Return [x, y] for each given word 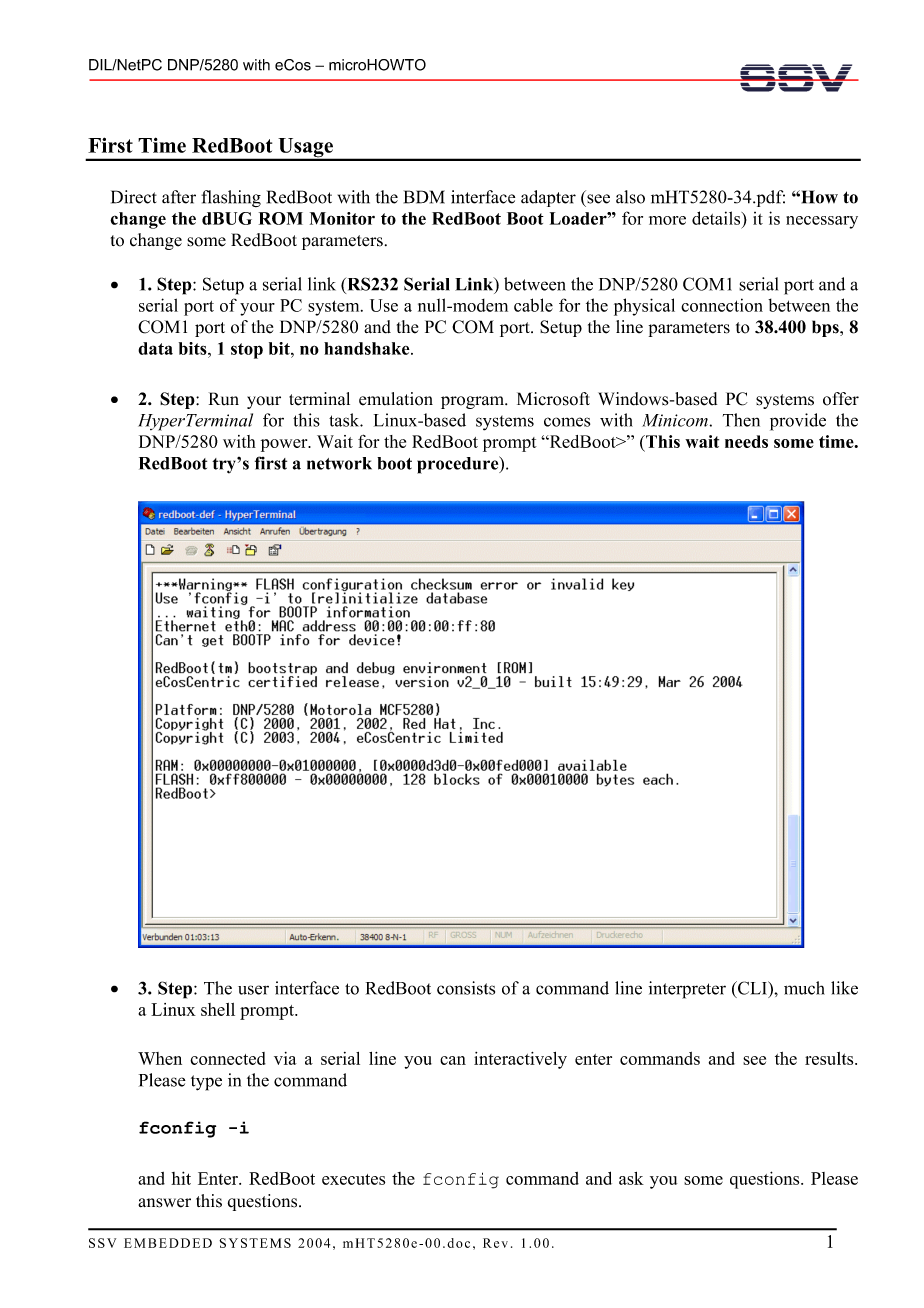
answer [164, 1203]
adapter [548, 198]
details [717, 218]
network [339, 463]
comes [567, 422]
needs [746, 441]
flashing [231, 198]
